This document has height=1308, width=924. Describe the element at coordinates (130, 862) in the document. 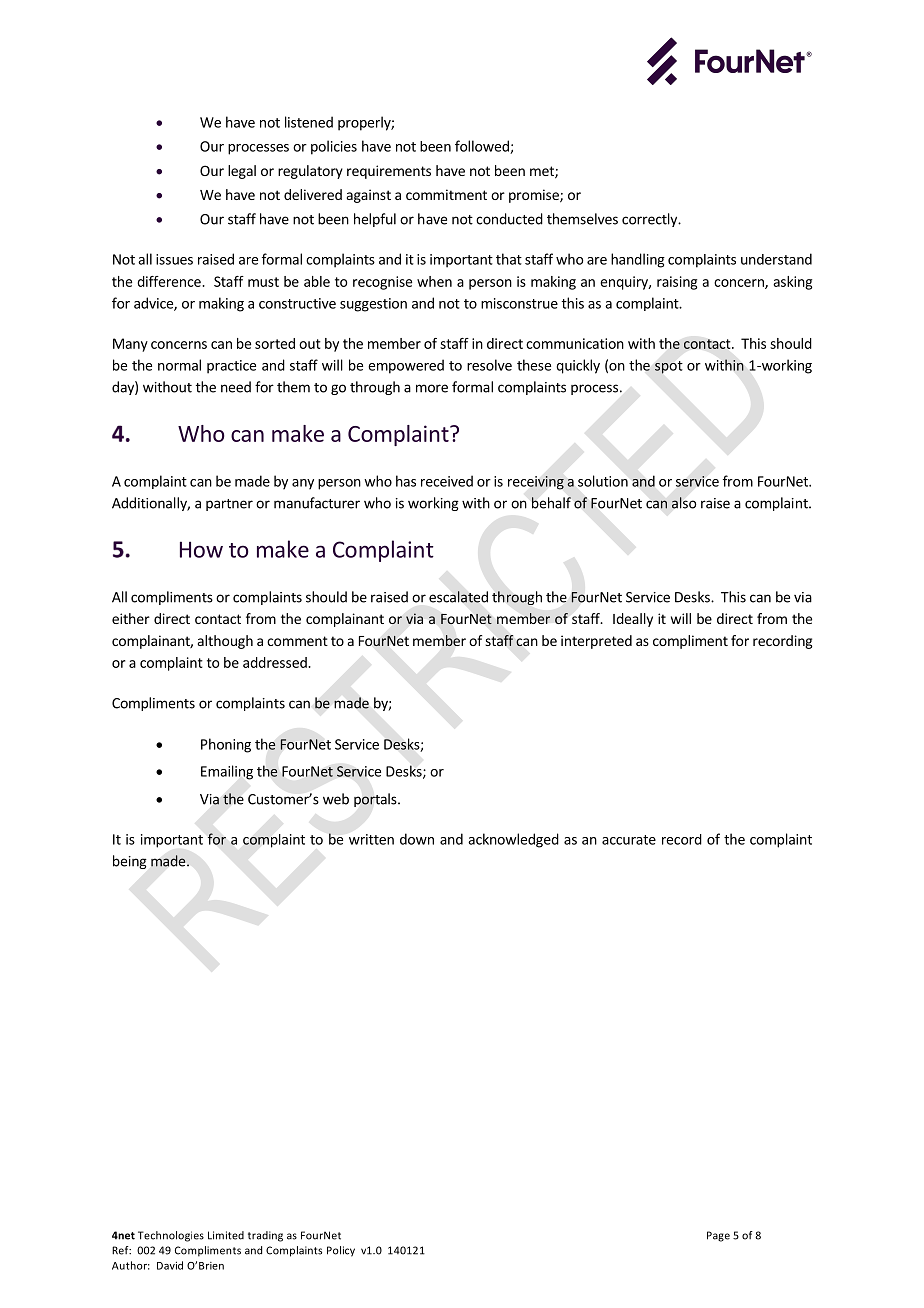

I see `being` at that location.
